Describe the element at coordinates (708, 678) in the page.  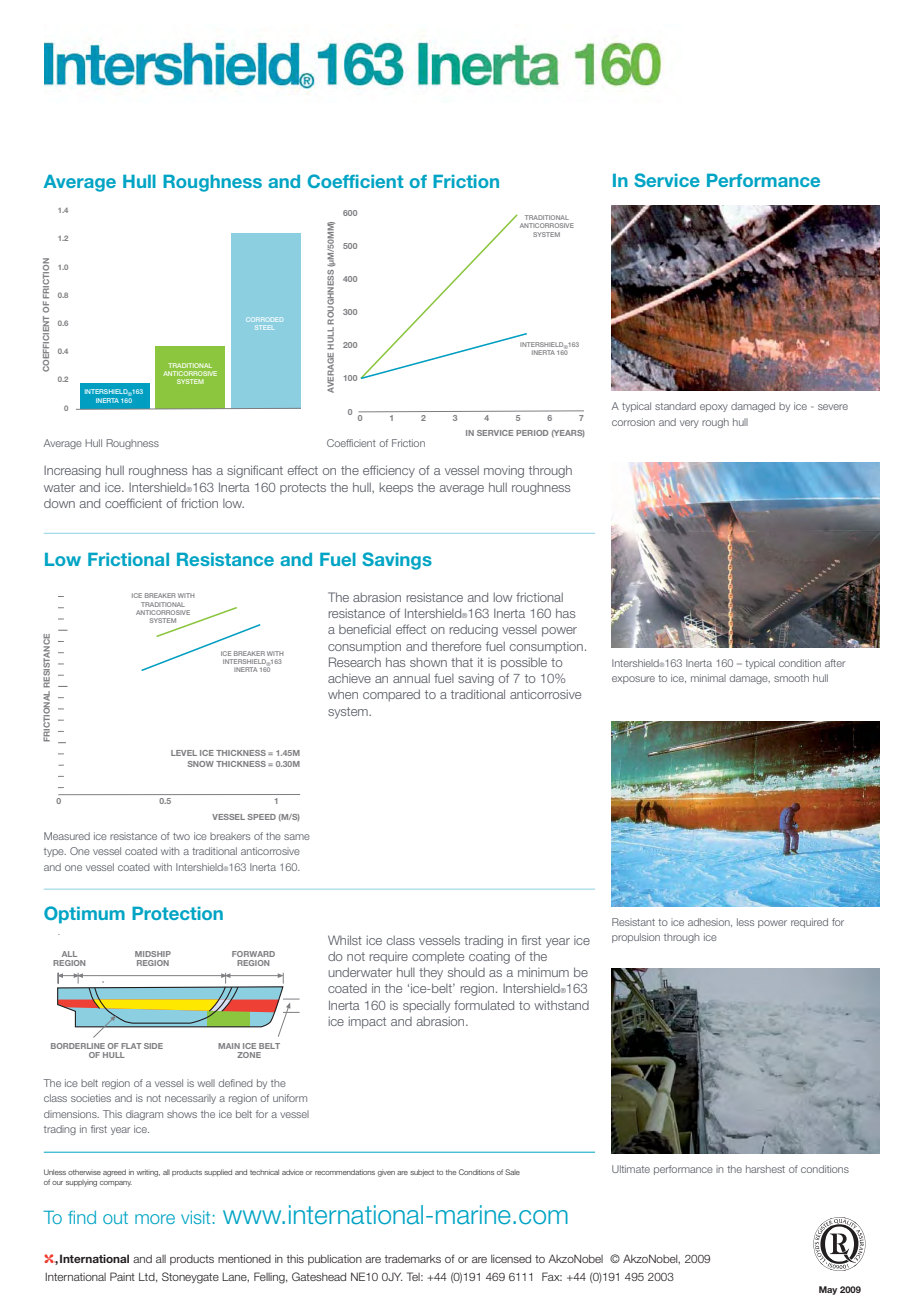
I see `minimal` at that location.
